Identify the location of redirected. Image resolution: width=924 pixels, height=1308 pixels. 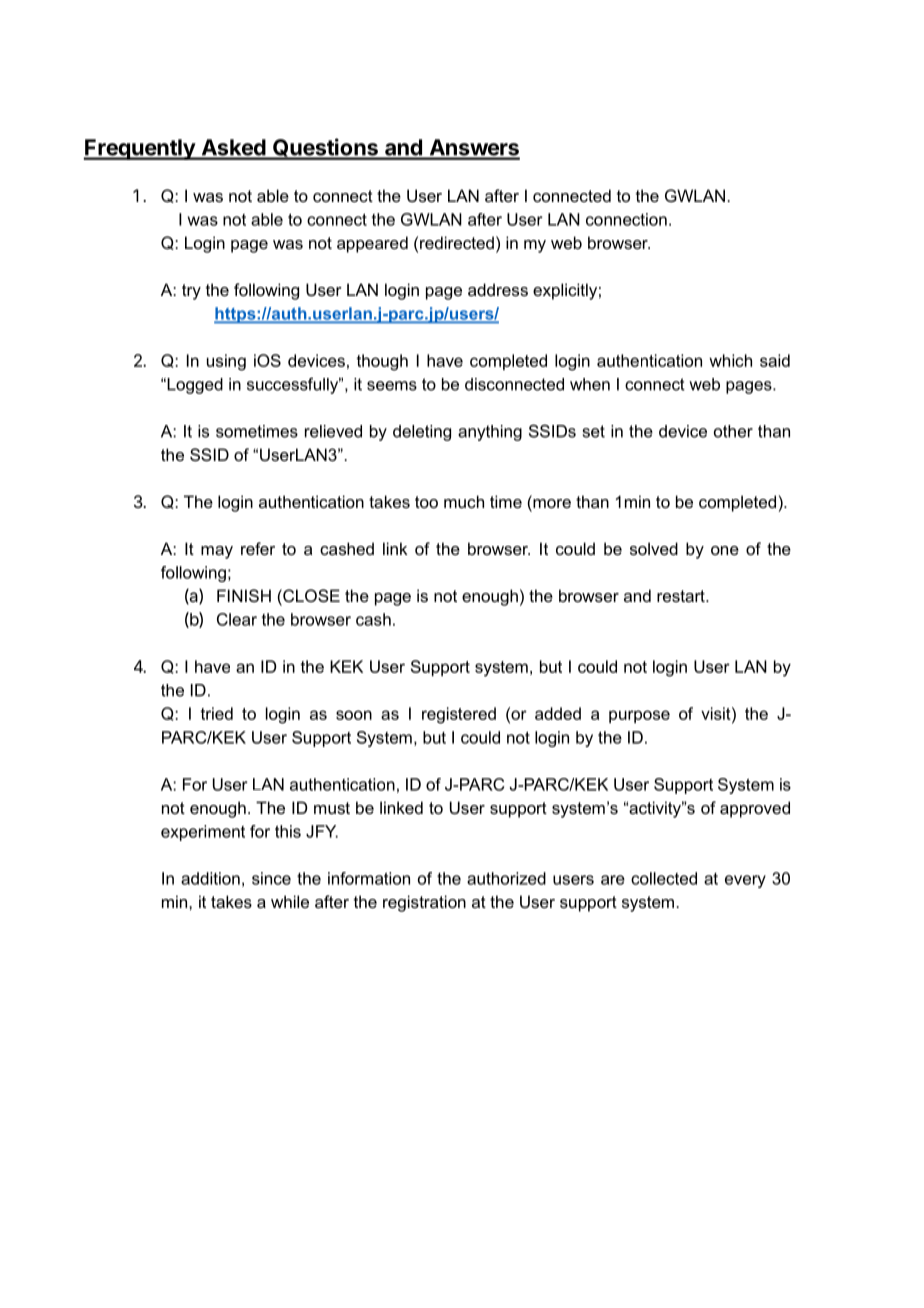
(457, 242).
